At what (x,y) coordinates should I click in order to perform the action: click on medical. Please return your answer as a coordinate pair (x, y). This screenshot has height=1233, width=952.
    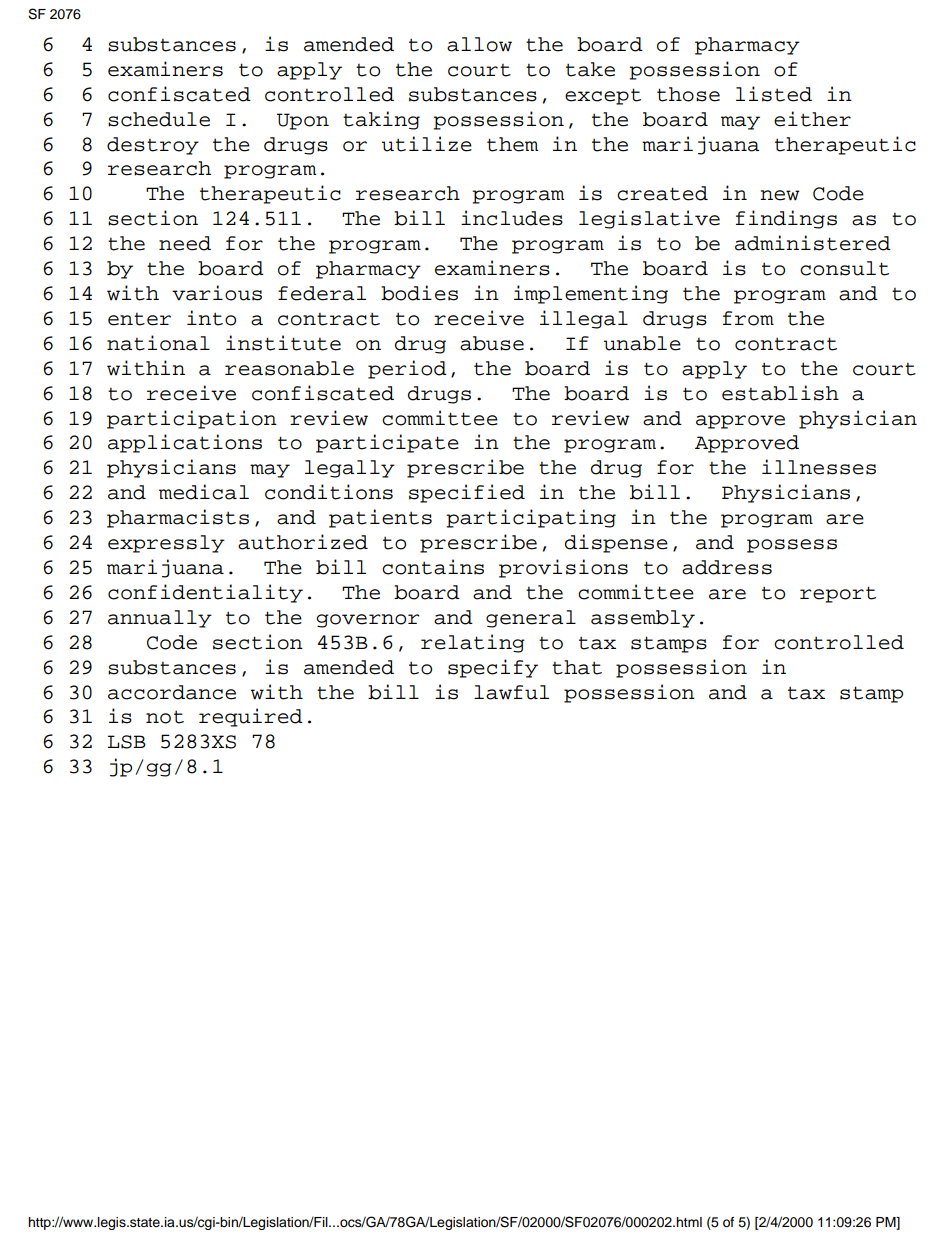
    Looking at the image, I should click on (204, 492).
